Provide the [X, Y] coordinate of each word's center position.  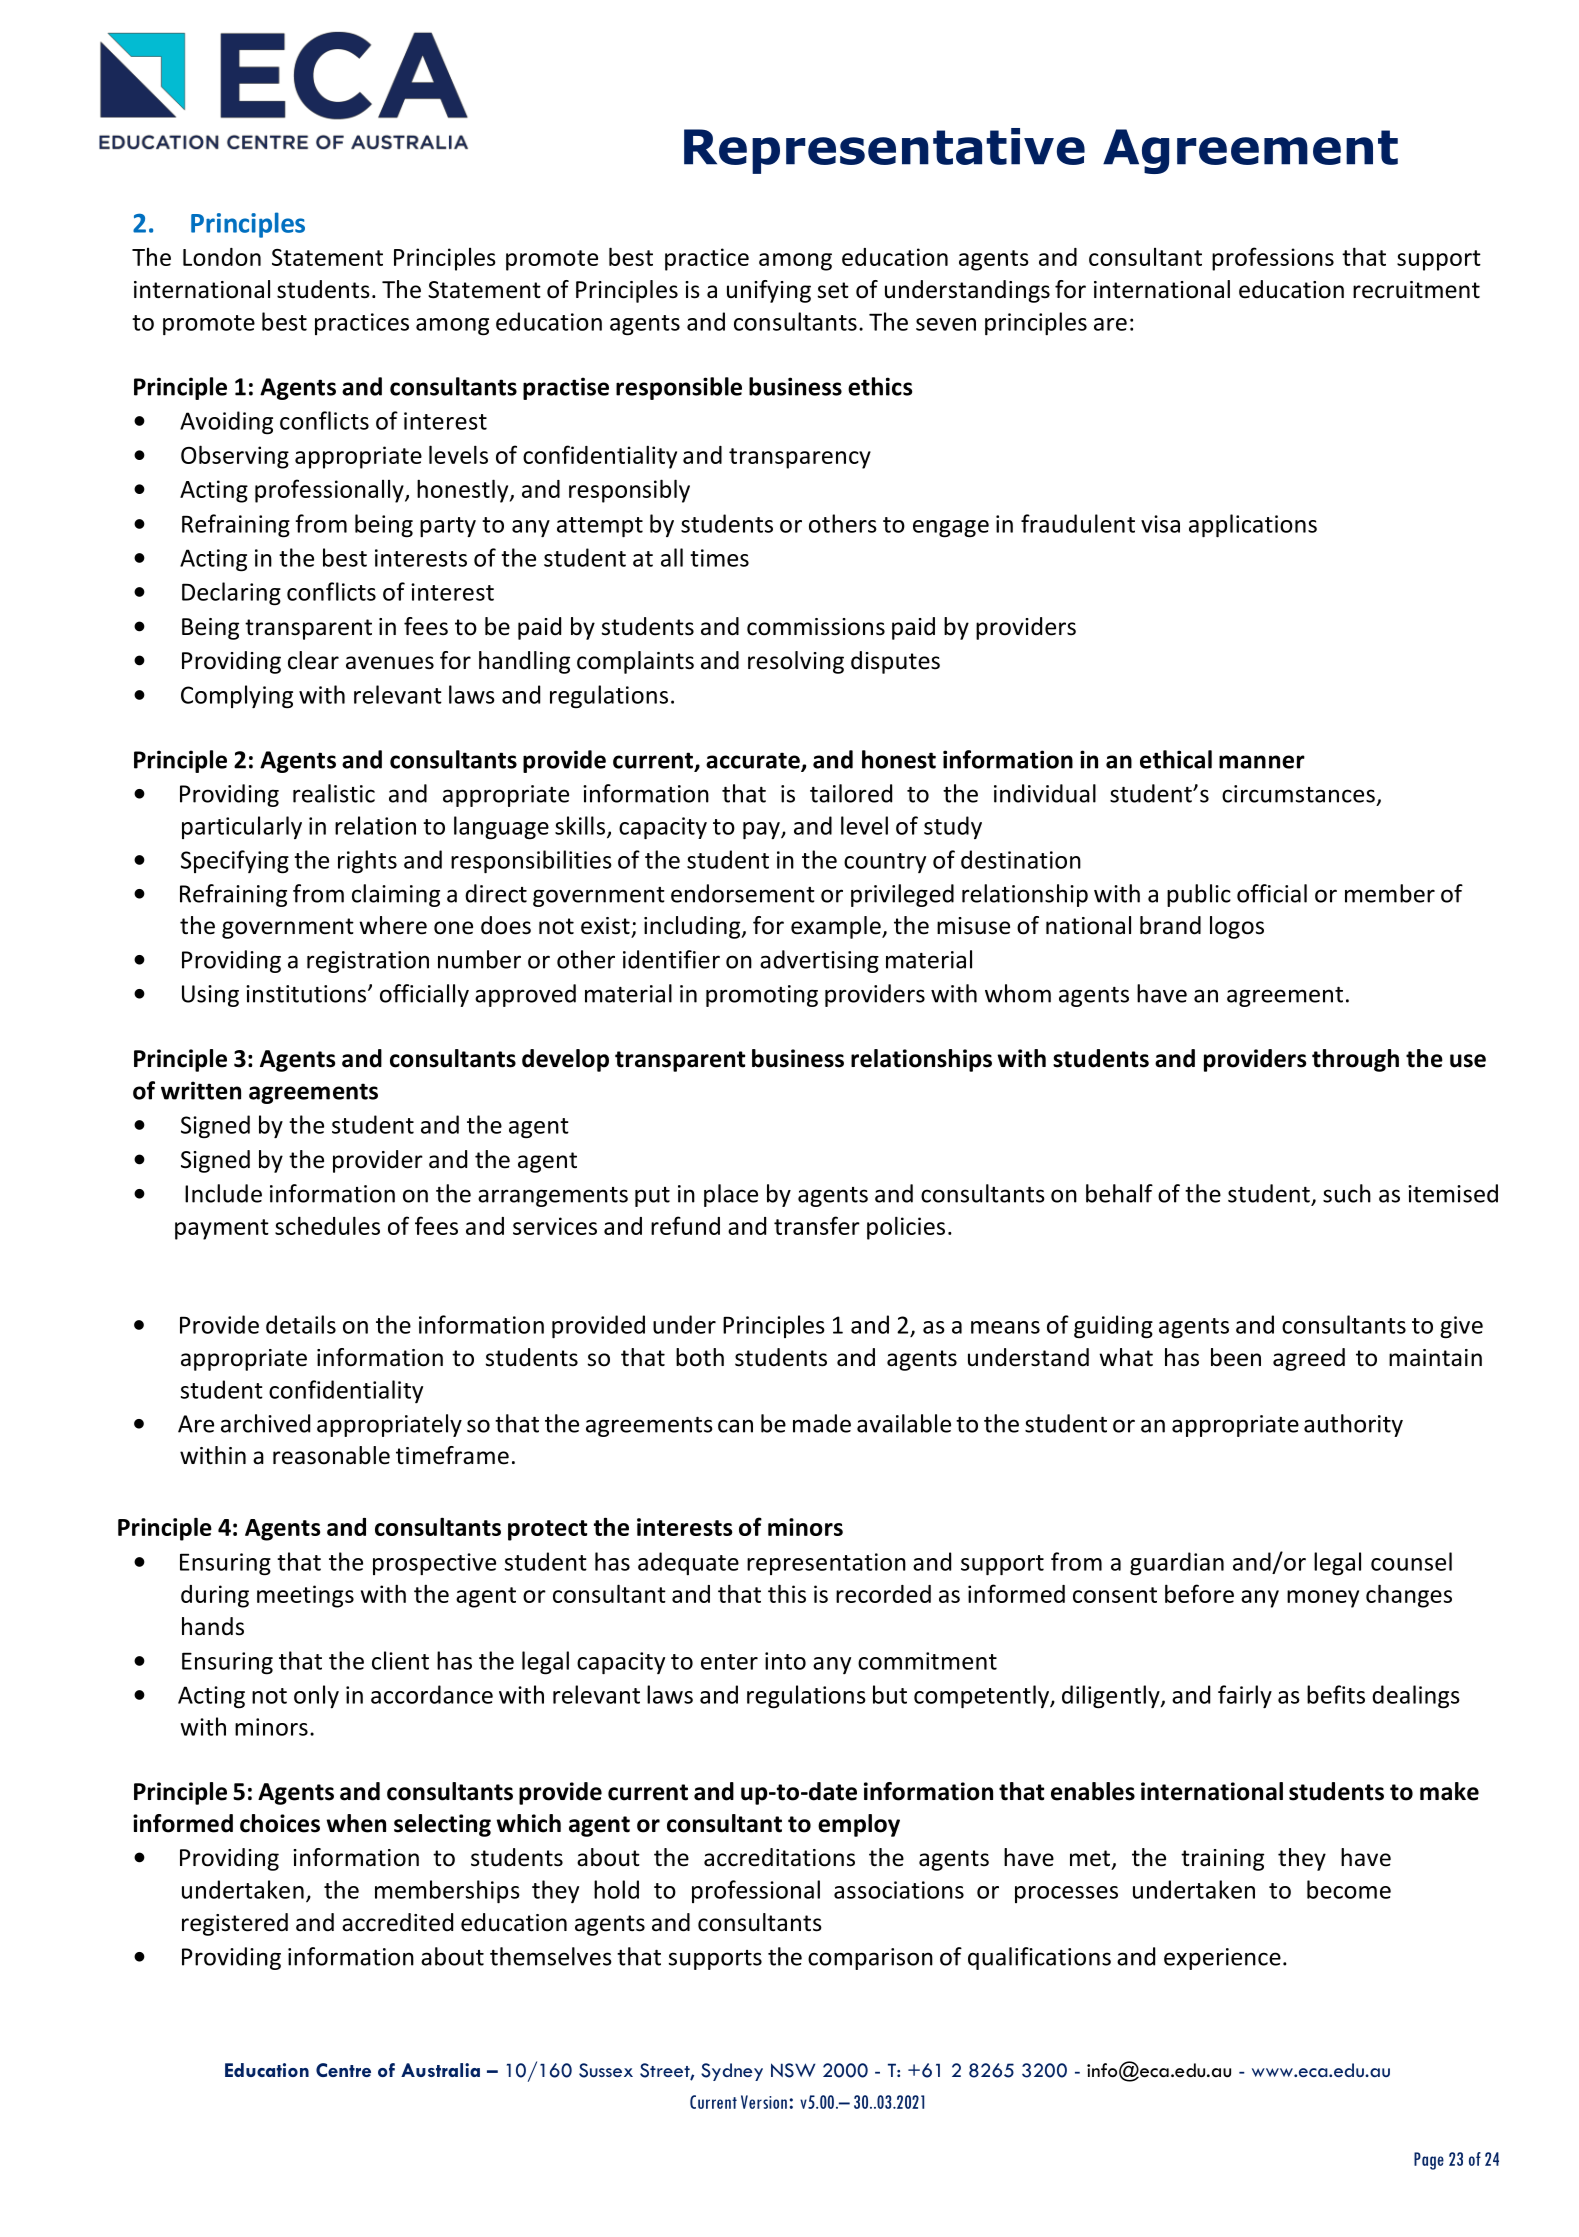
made [822, 1423]
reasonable [331, 1455]
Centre [343, 2070]
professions [1273, 259]
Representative [884, 151]
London [222, 257]
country [885, 863]
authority [1353, 1425]
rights [367, 862]
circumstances [1298, 794]
